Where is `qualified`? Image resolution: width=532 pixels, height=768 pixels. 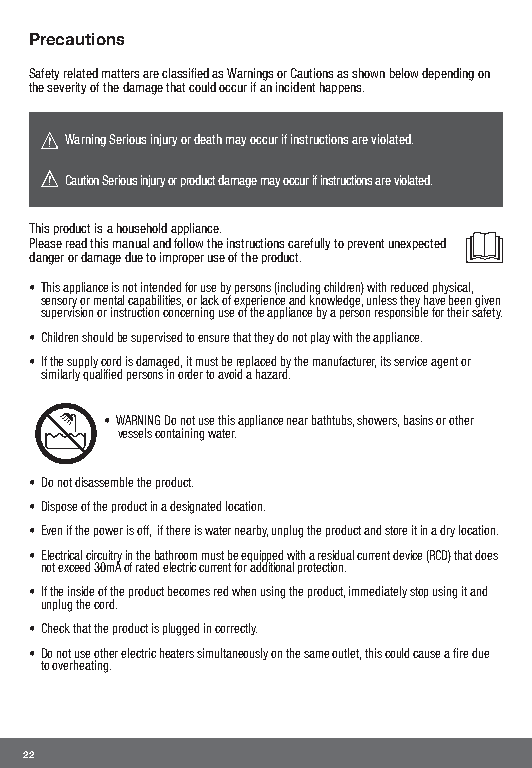
qualified is located at coordinates (102, 373).
